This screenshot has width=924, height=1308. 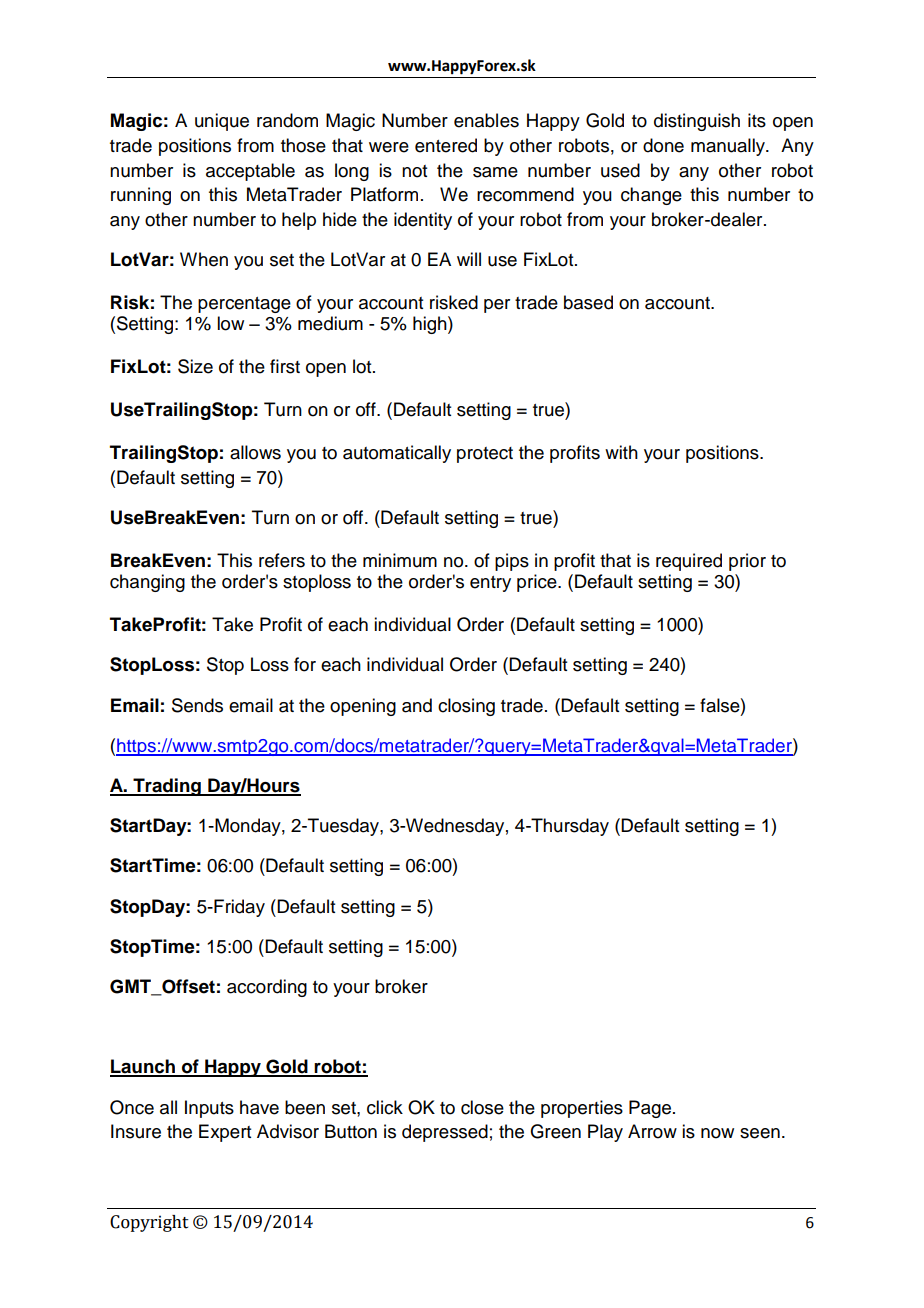 What do you see at coordinates (689, 562) in the screenshot?
I see `required` at bounding box center [689, 562].
